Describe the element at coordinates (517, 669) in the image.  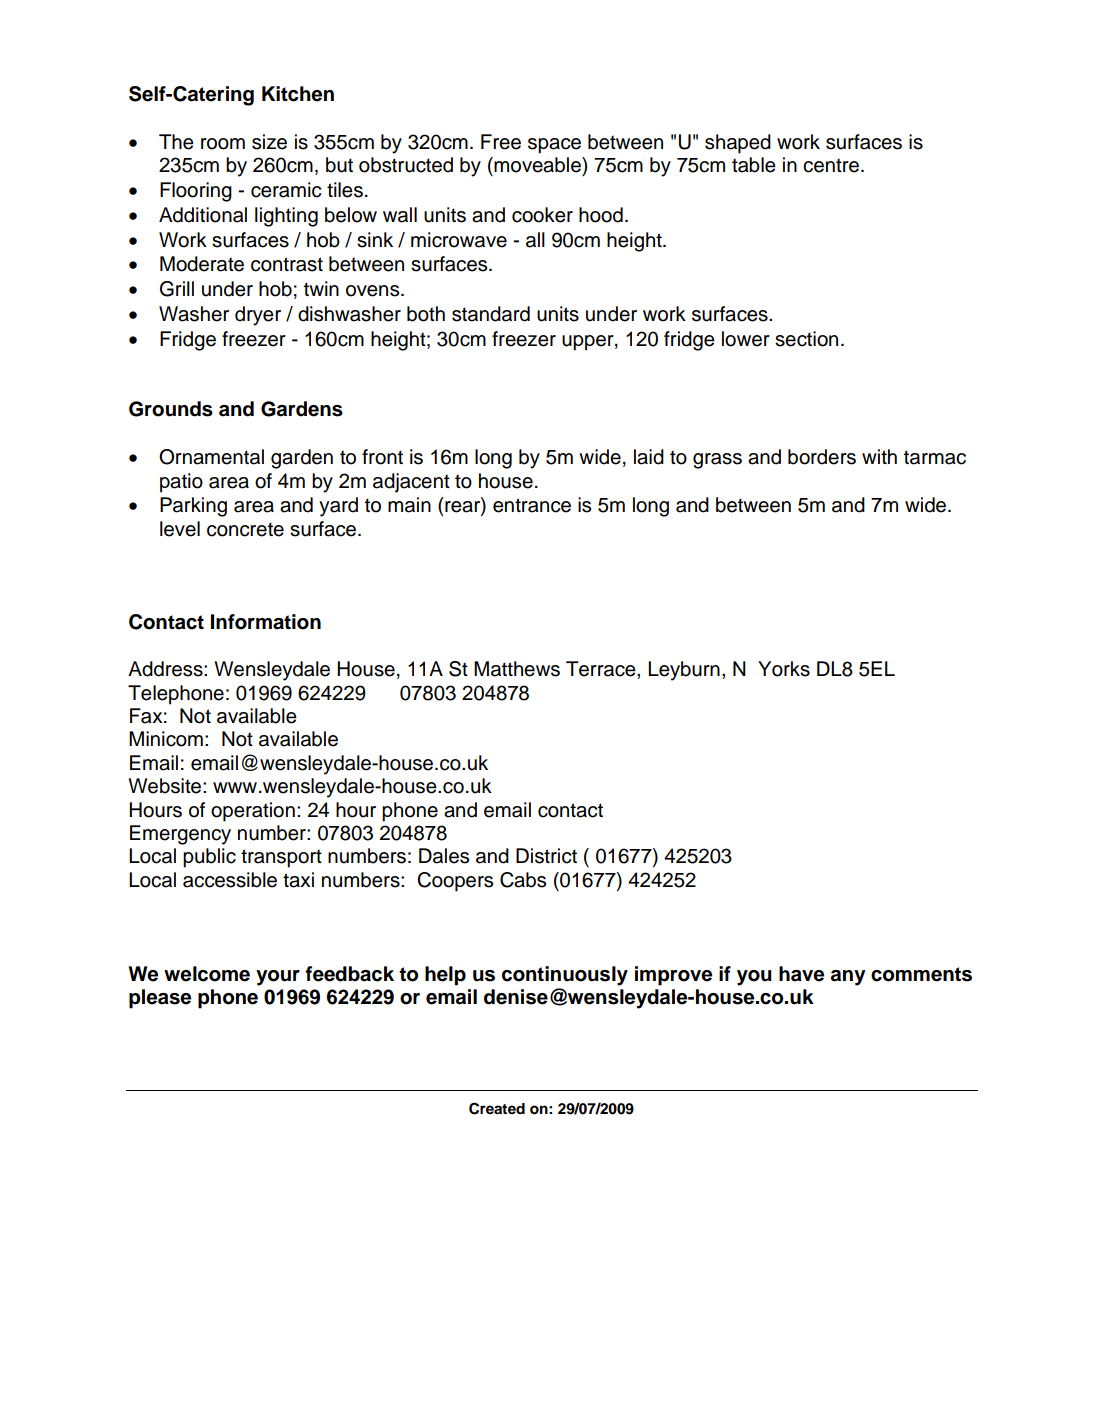
I see `Matthews` at that location.
